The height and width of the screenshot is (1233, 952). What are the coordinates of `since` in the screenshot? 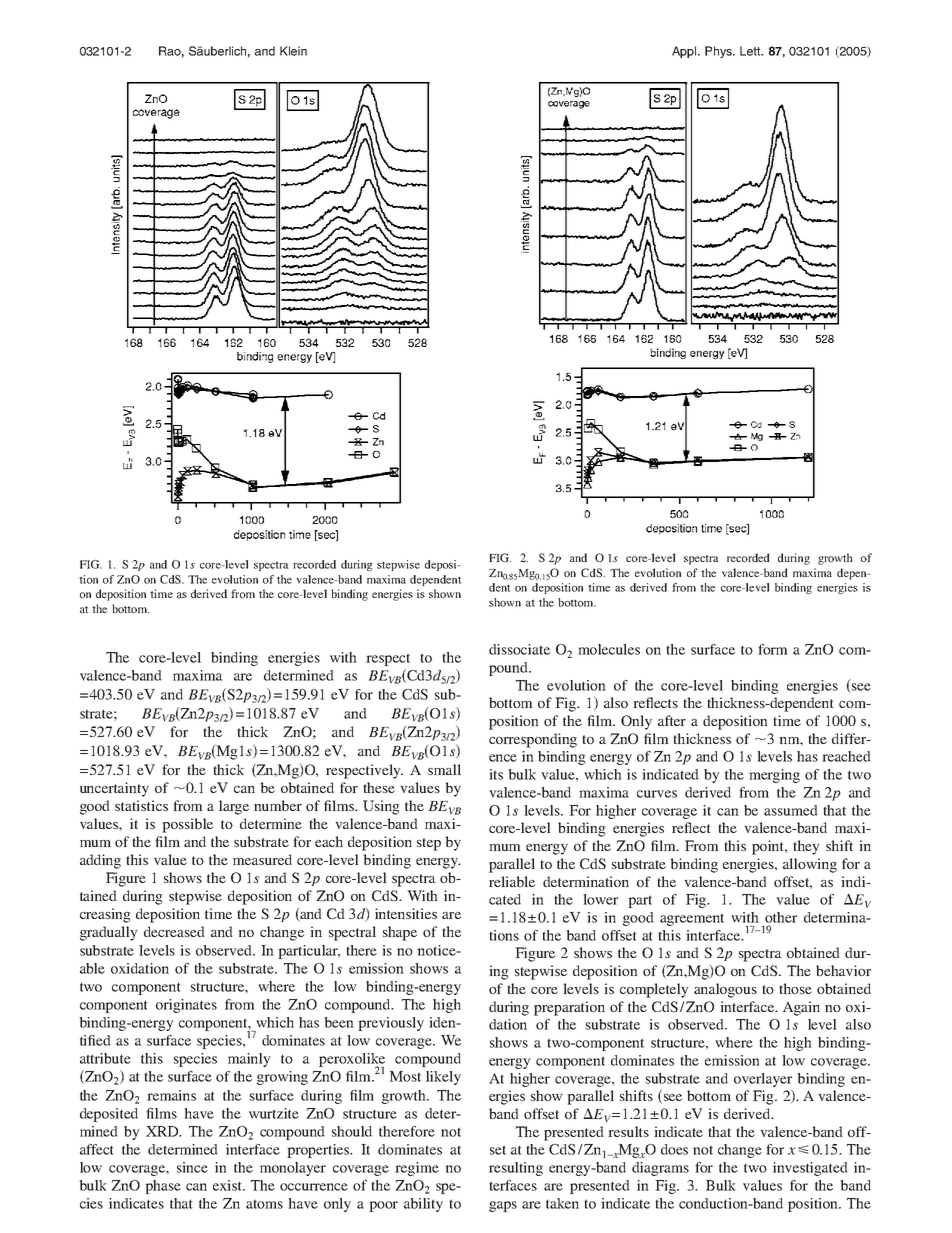 It's located at (192, 1167).
